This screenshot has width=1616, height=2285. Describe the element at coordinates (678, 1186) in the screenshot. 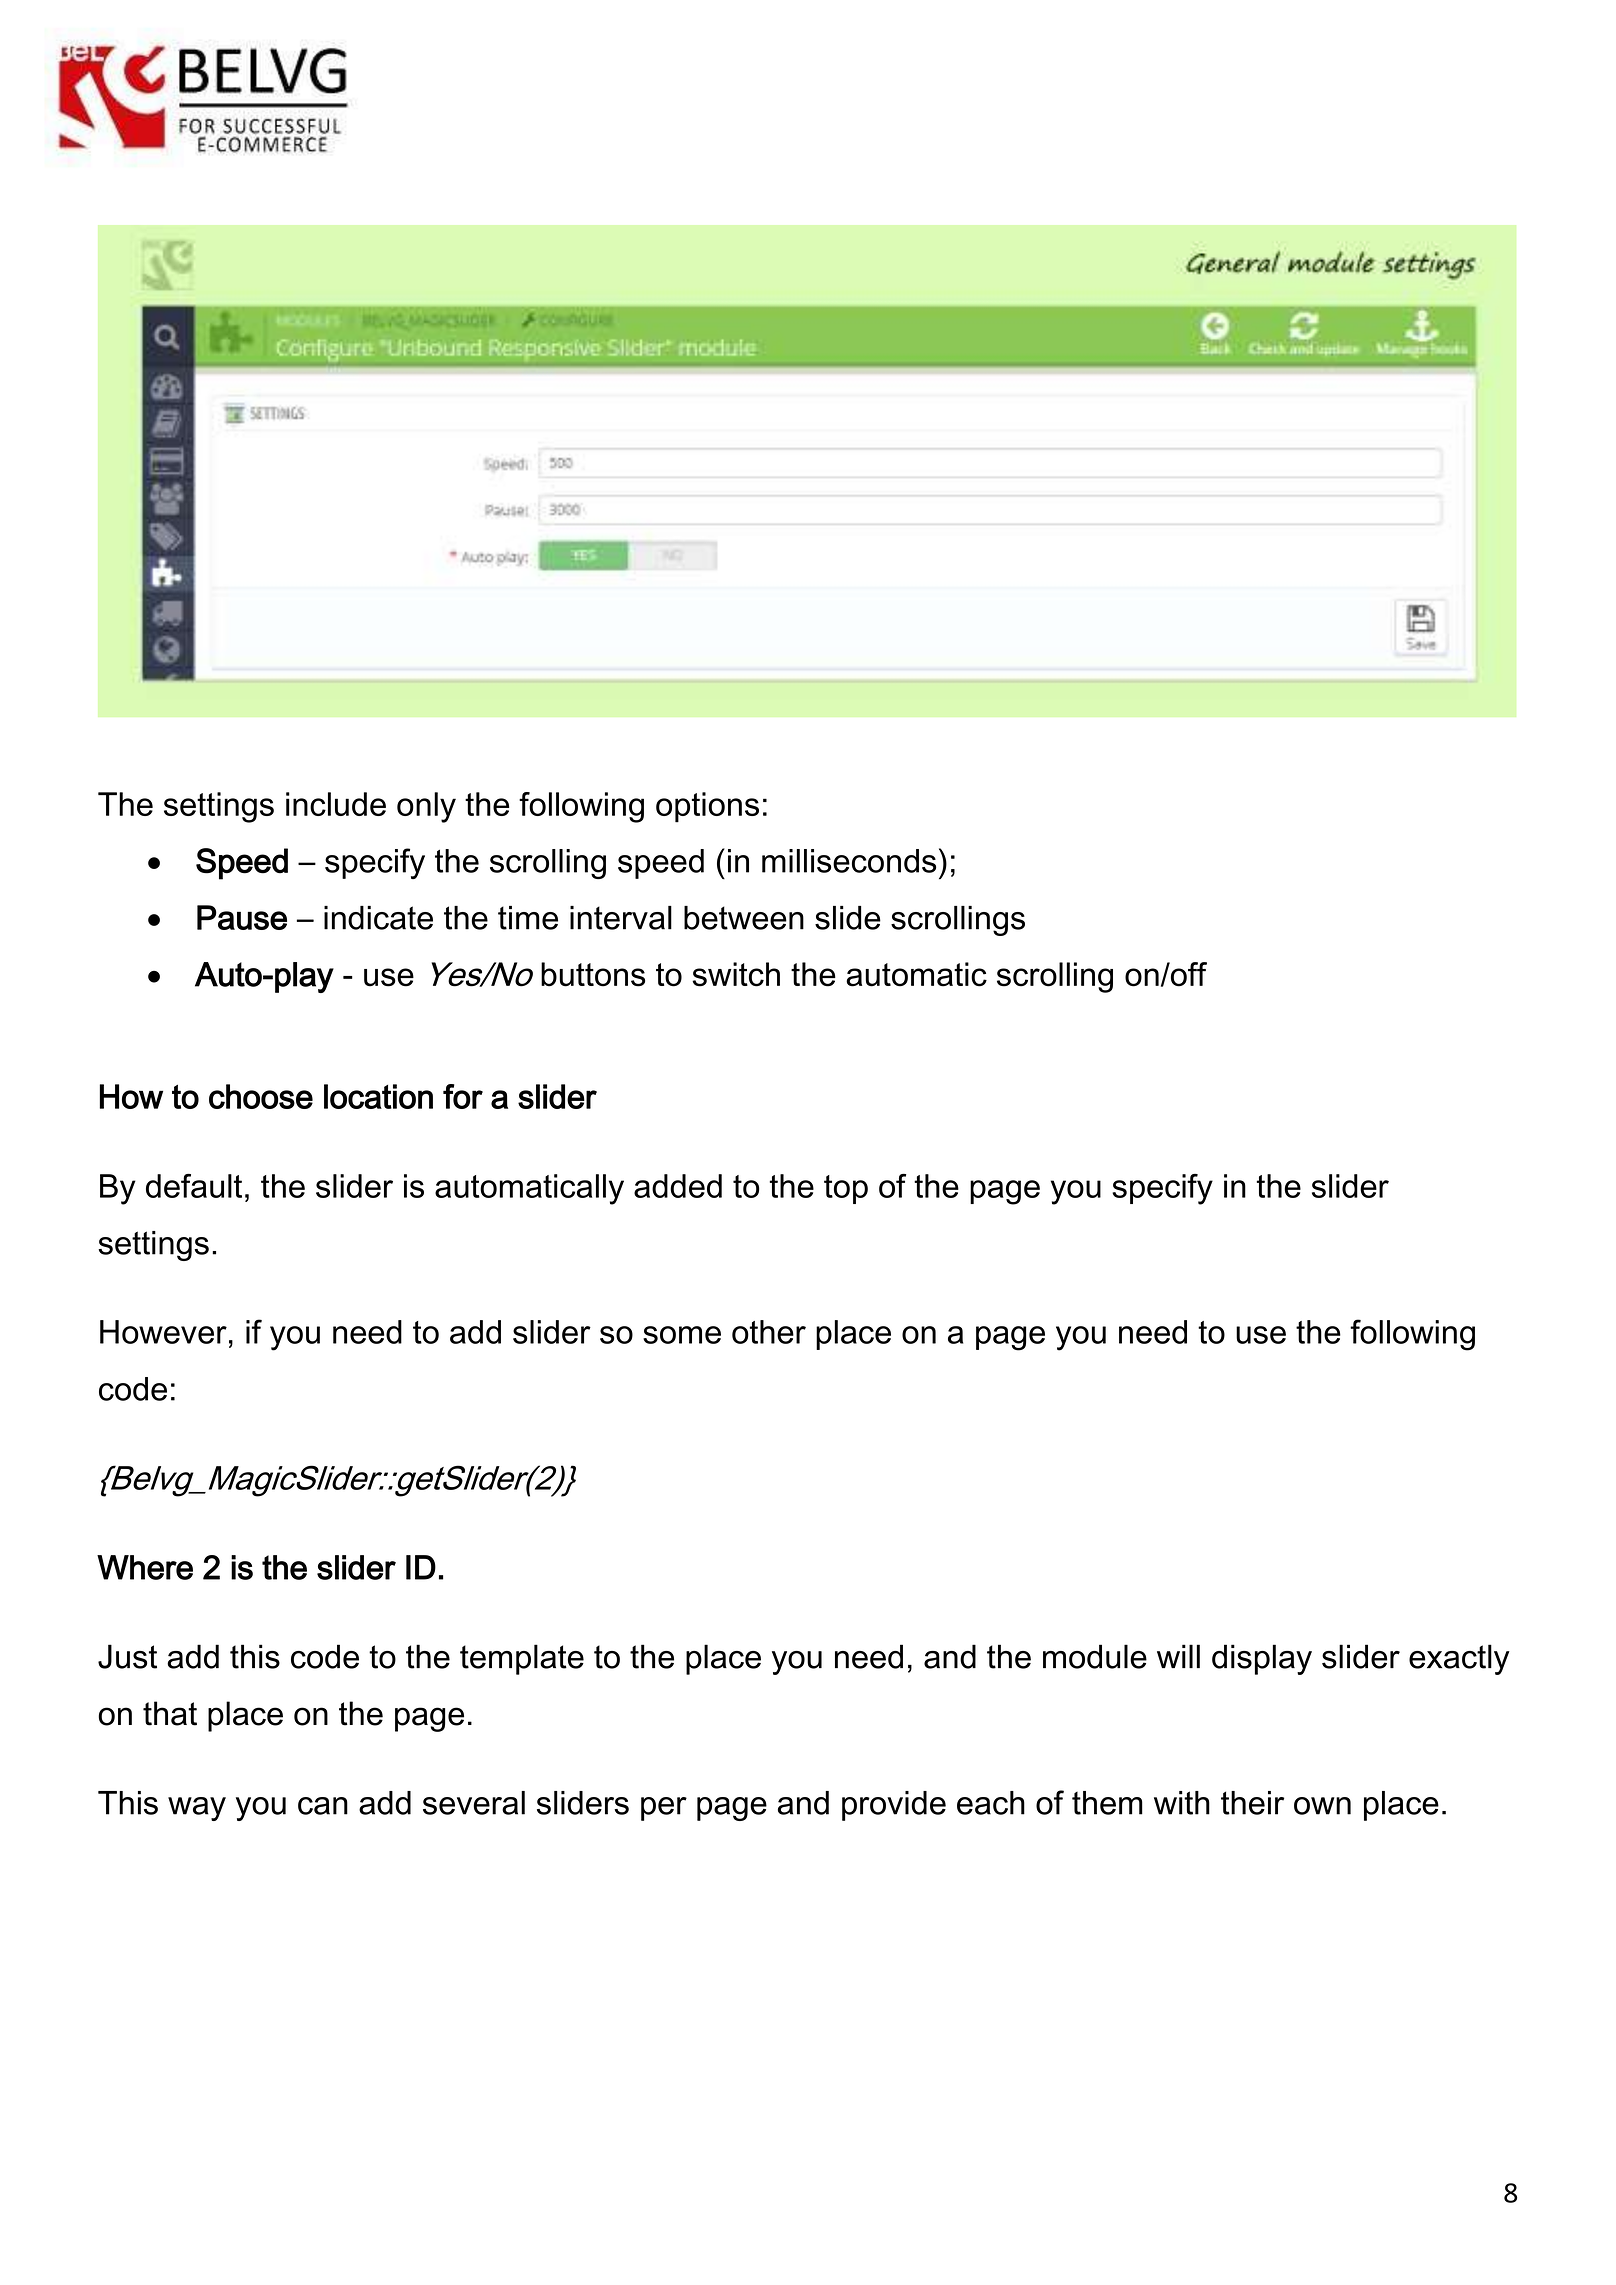

I see `added` at that location.
